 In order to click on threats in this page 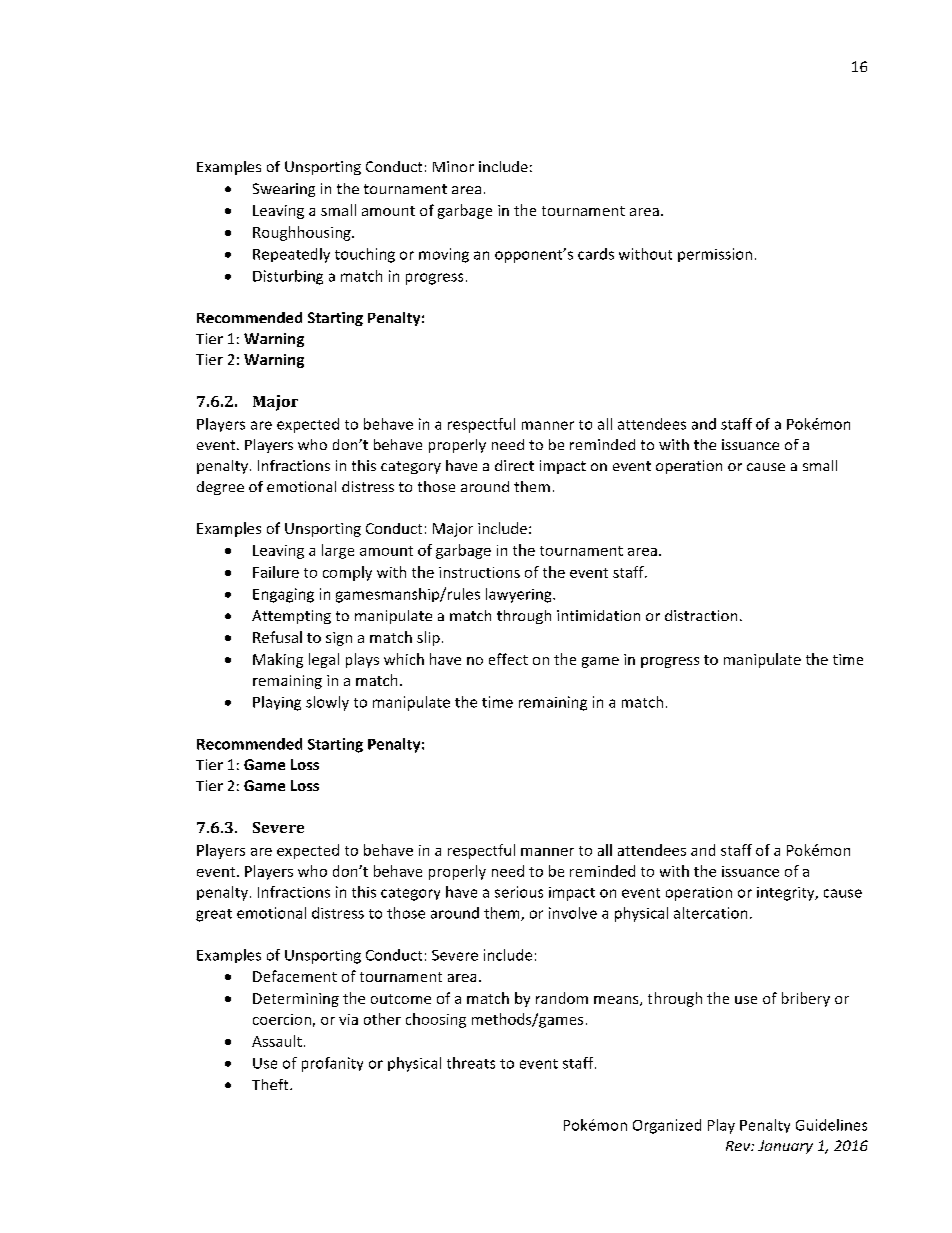, I will do `click(471, 1063)`.
